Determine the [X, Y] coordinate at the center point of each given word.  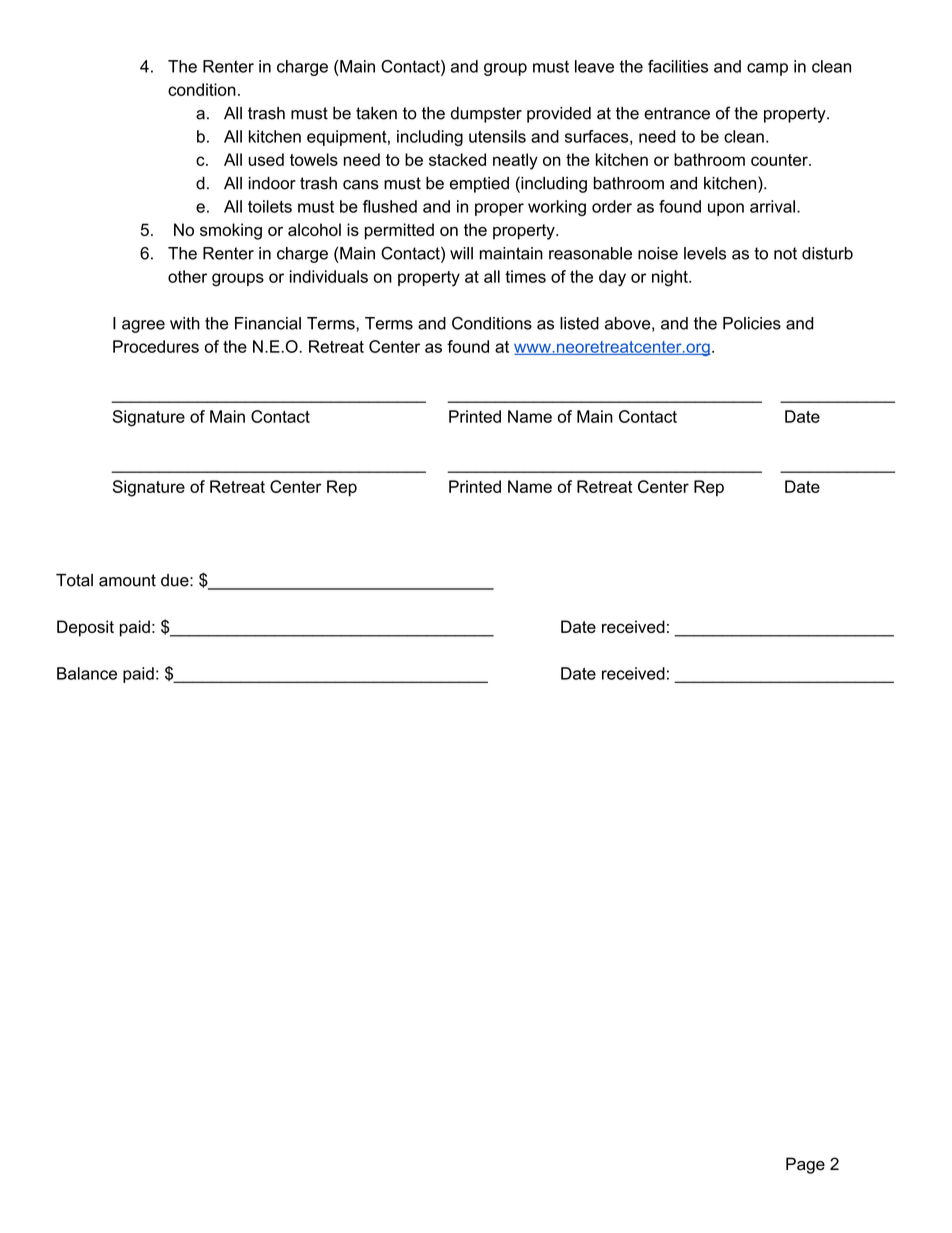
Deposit [85, 628]
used [266, 159]
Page [805, 1165]
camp [767, 69]
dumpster [486, 115]
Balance [87, 673]
